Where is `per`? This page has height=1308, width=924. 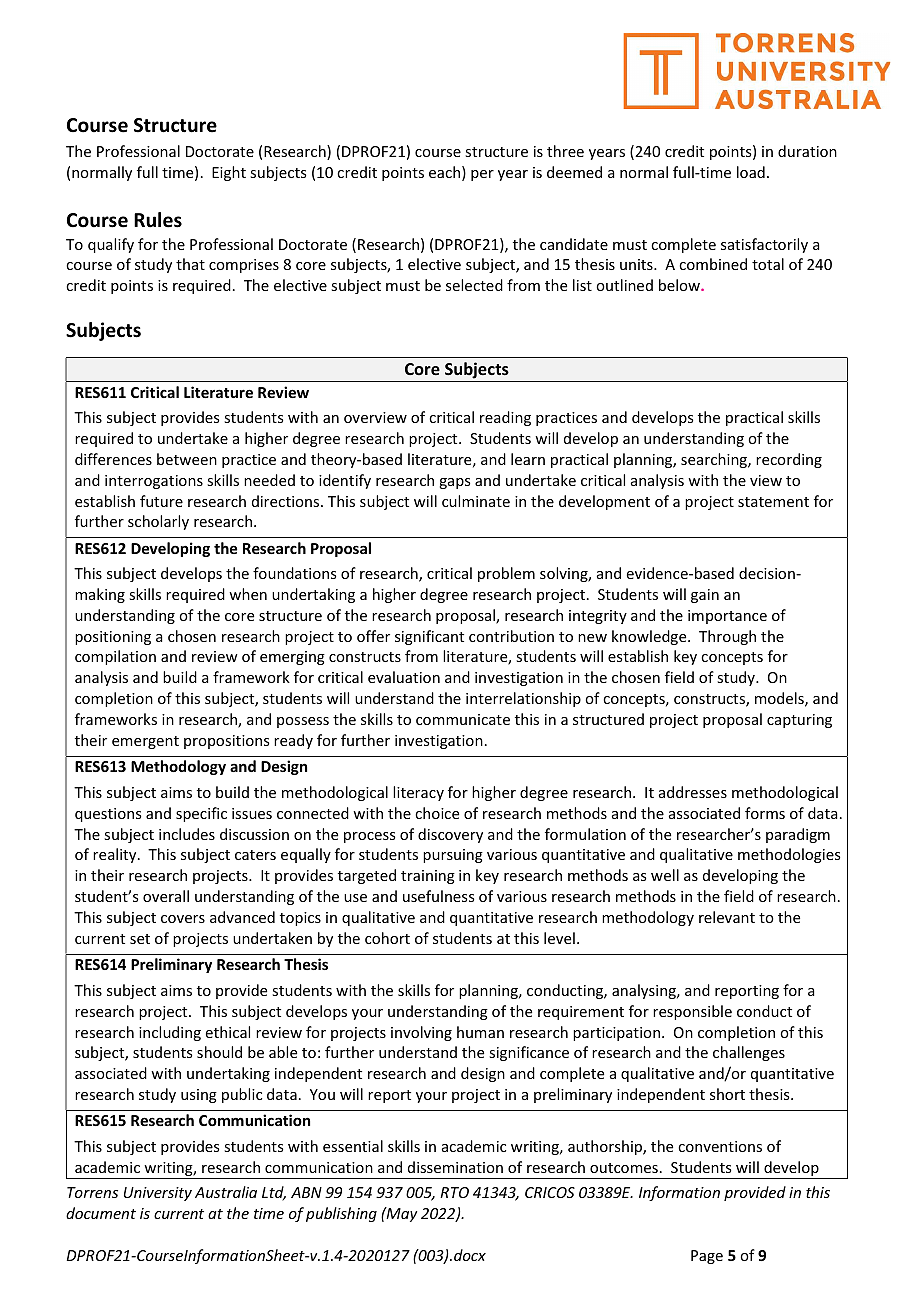
per is located at coordinates (482, 175).
